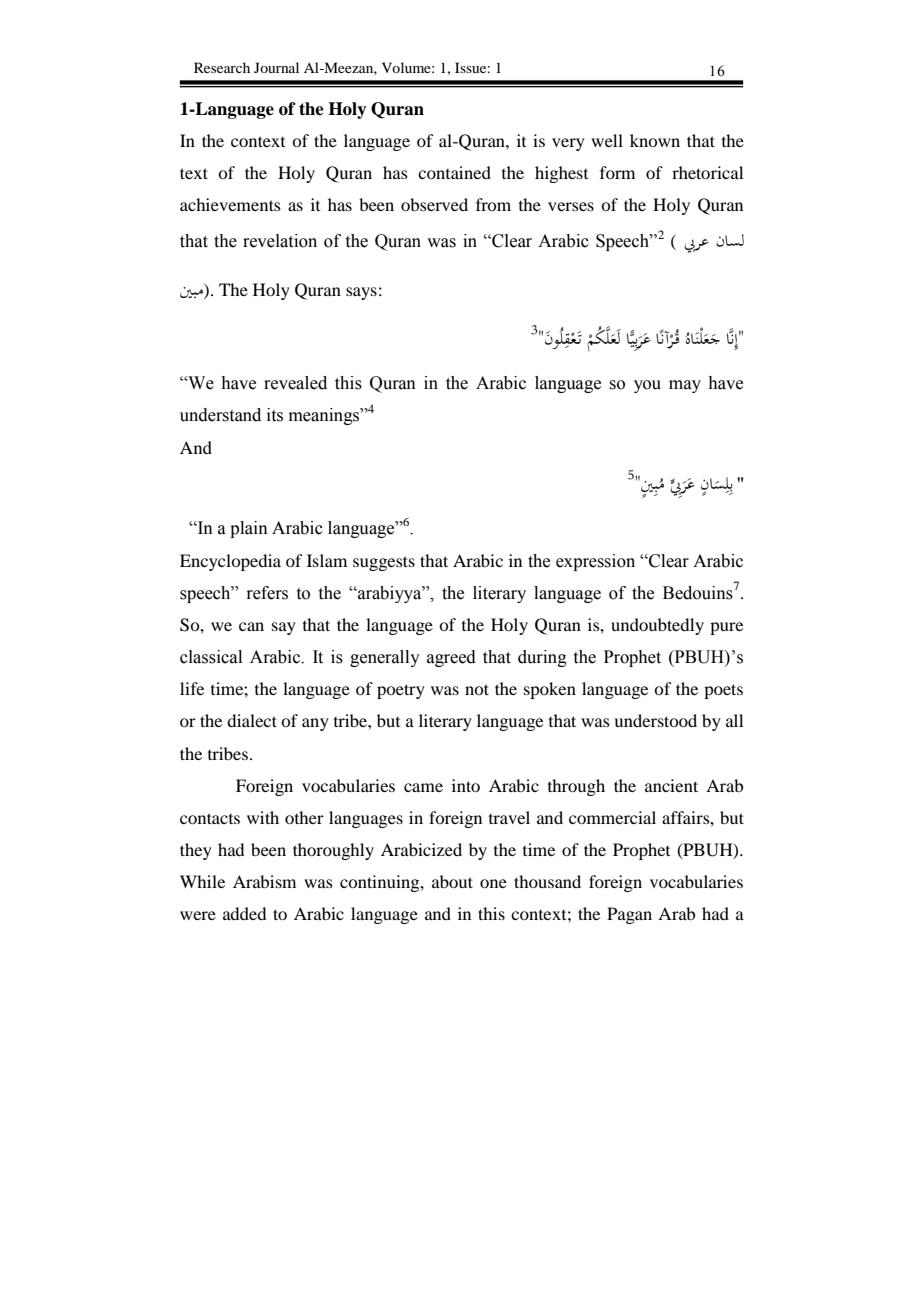 Image resolution: width=924 pixels, height=1308 pixels. What do you see at coordinates (655, 140) in the document?
I see `known` at bounding box center [655, 140].
